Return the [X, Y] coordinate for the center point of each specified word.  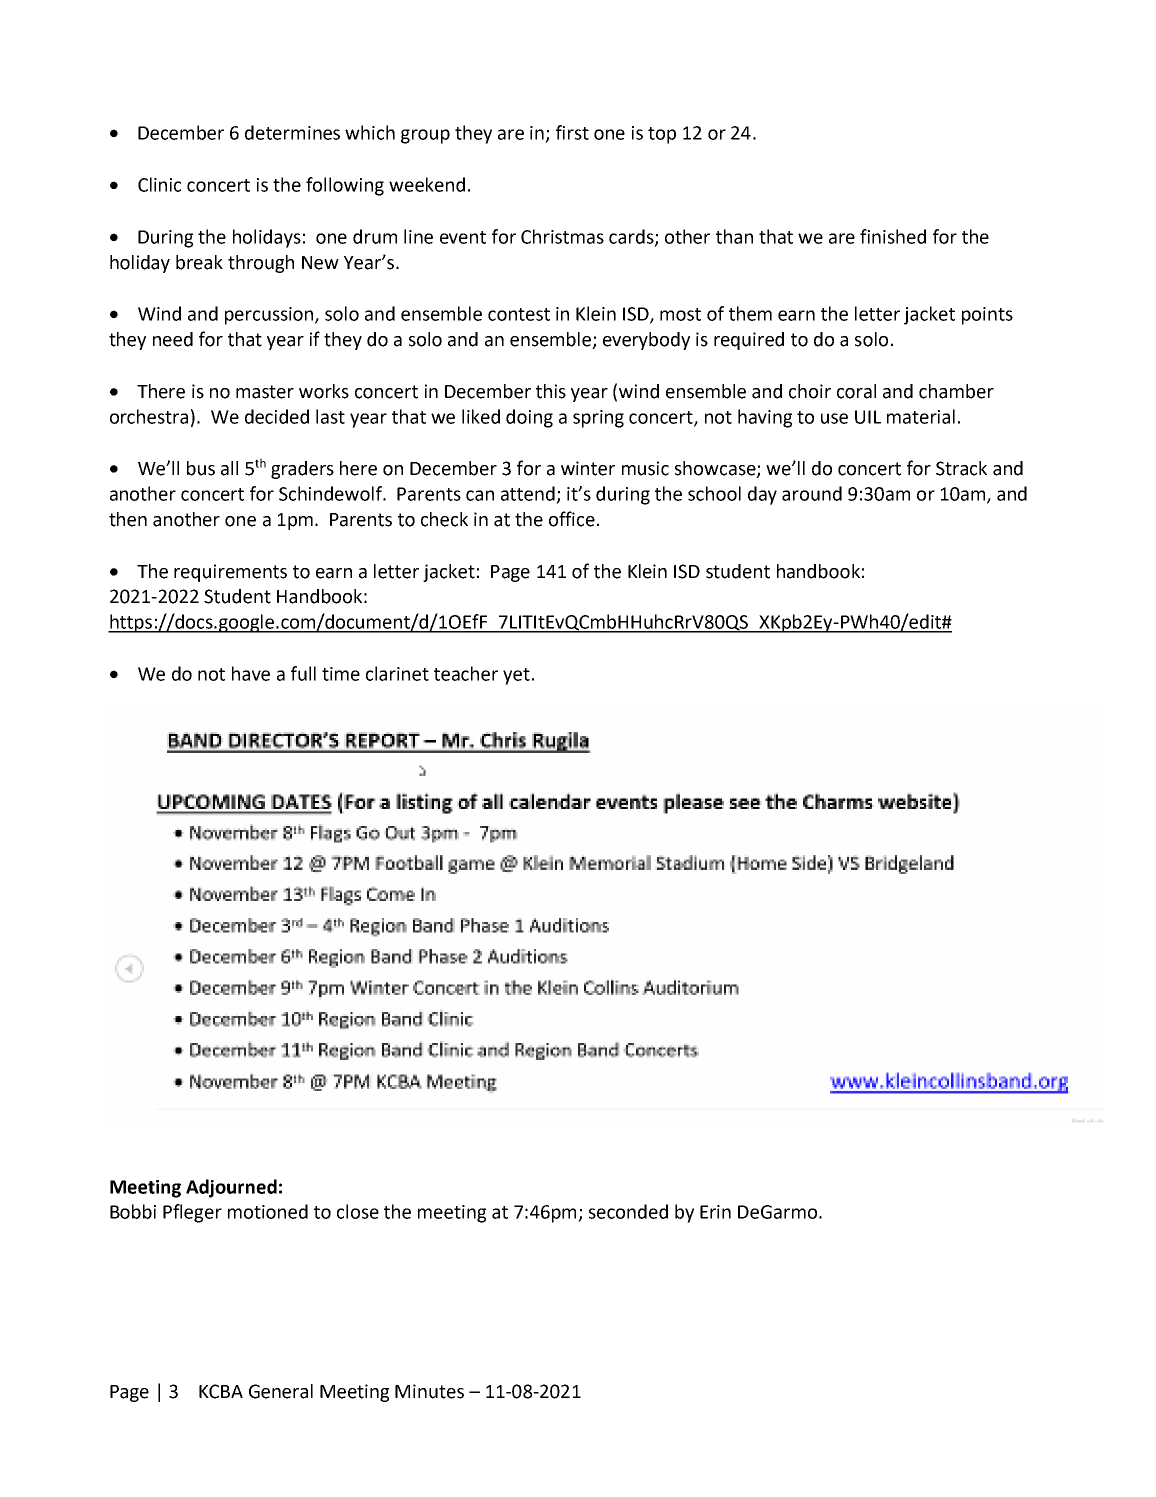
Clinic [159, 184]
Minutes [429, 1391]
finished [893, 236]
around [812, 493]
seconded [628, 1211]
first [572, 132]
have [251, 673]
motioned [268, 1211]
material [921, 416]
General [281, 1391]
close [358, 1211]
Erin [715, 1212]
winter [588, 468]
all [229, 468]
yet [516, 676]
